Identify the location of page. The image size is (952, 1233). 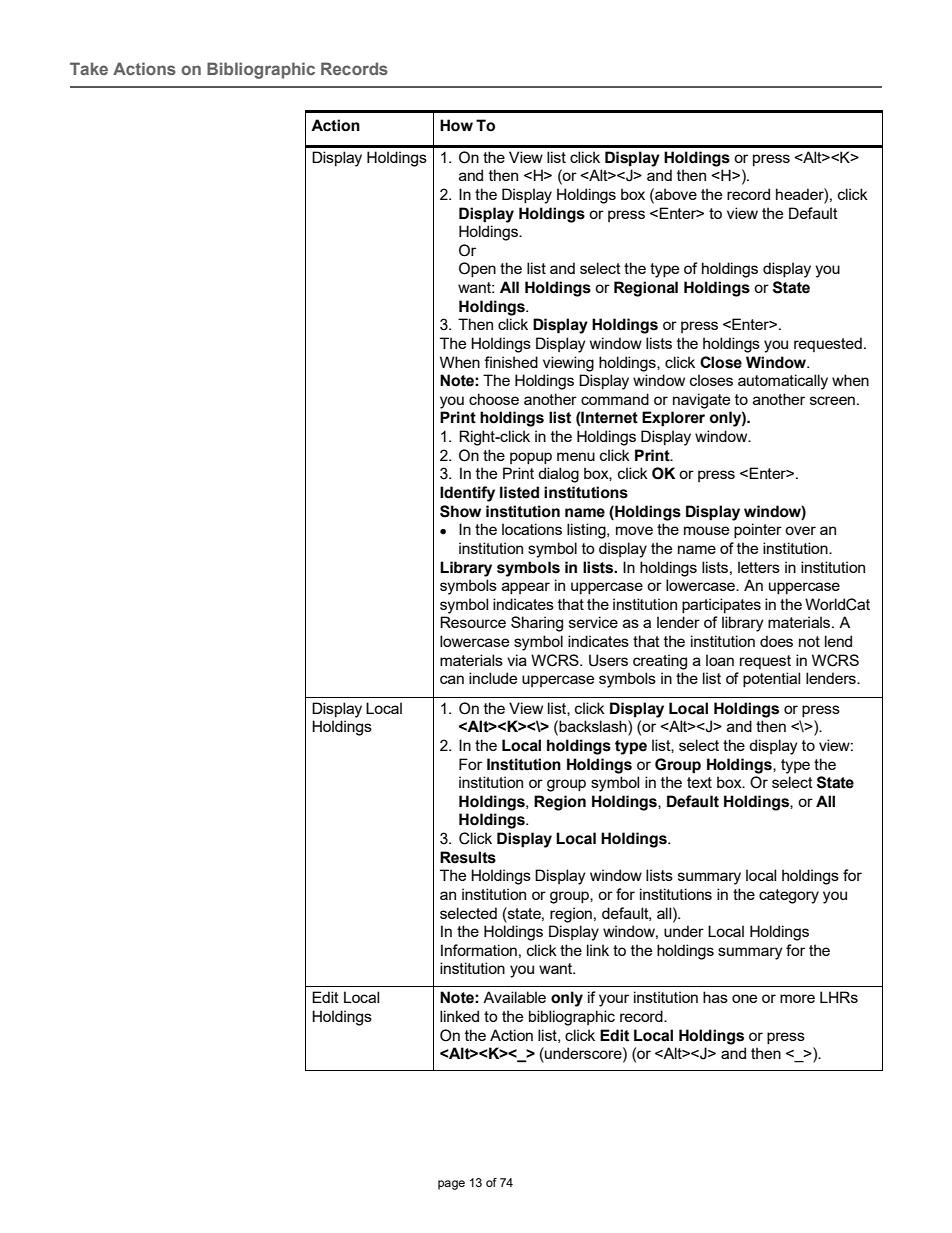
(451, 1185).
